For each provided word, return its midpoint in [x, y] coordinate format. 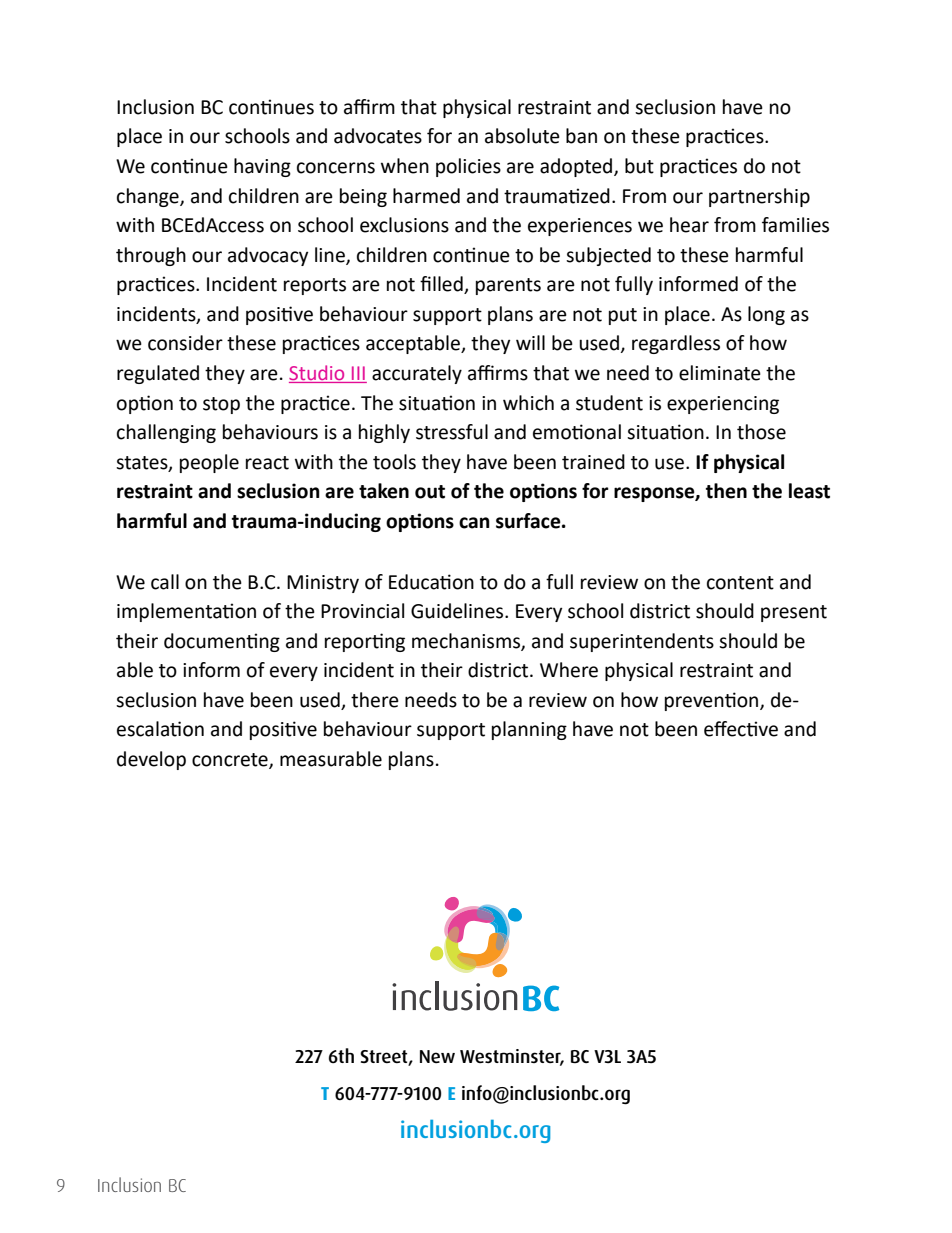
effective [741, 729]
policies [468, 167]
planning [529, 730]
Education [431, 582]
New [437, 1056]
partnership [759, 197]
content [740, 583]
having [262, 167]
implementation [186, 612]
